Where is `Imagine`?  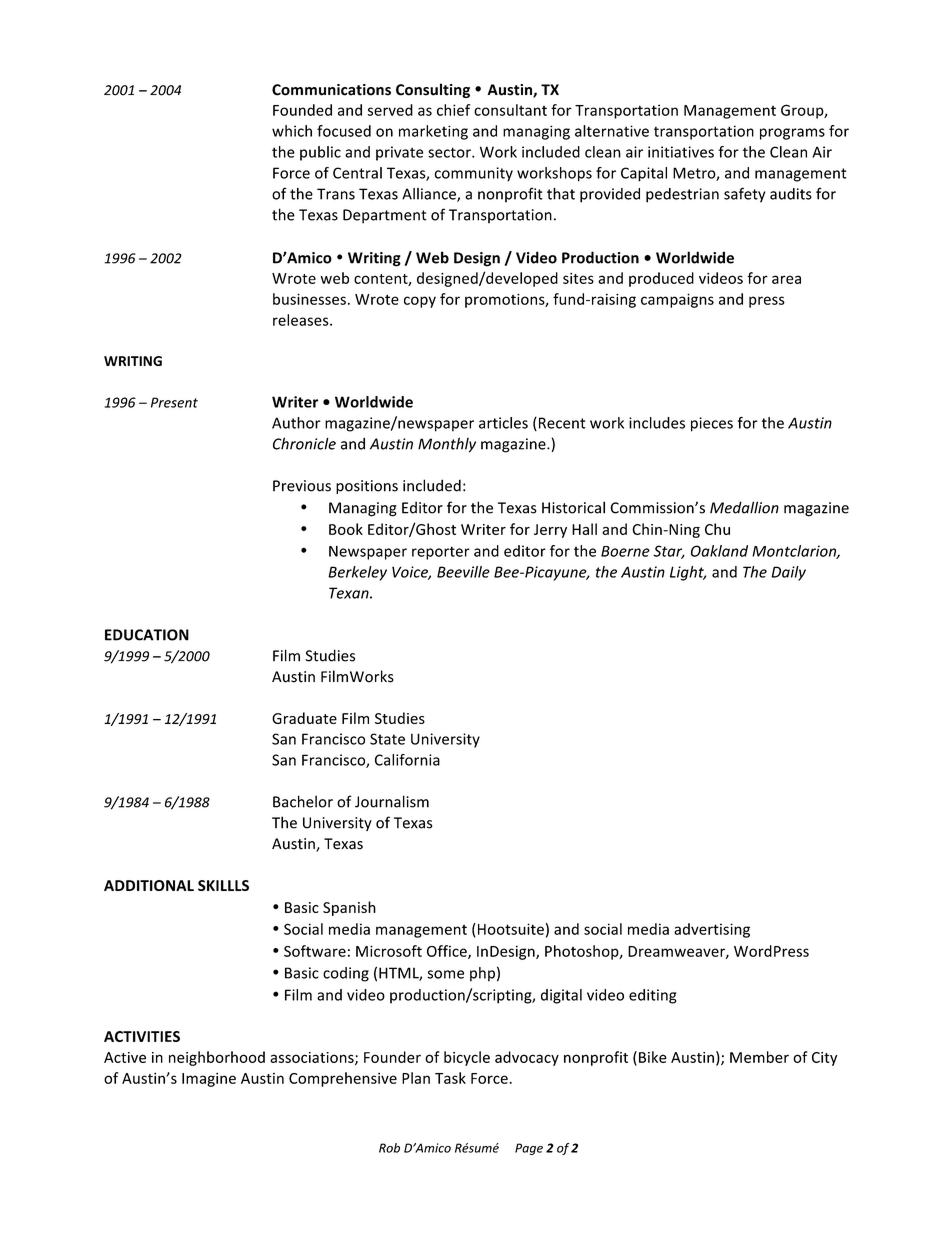 Imagine is located at coordinates (209, 1079).
